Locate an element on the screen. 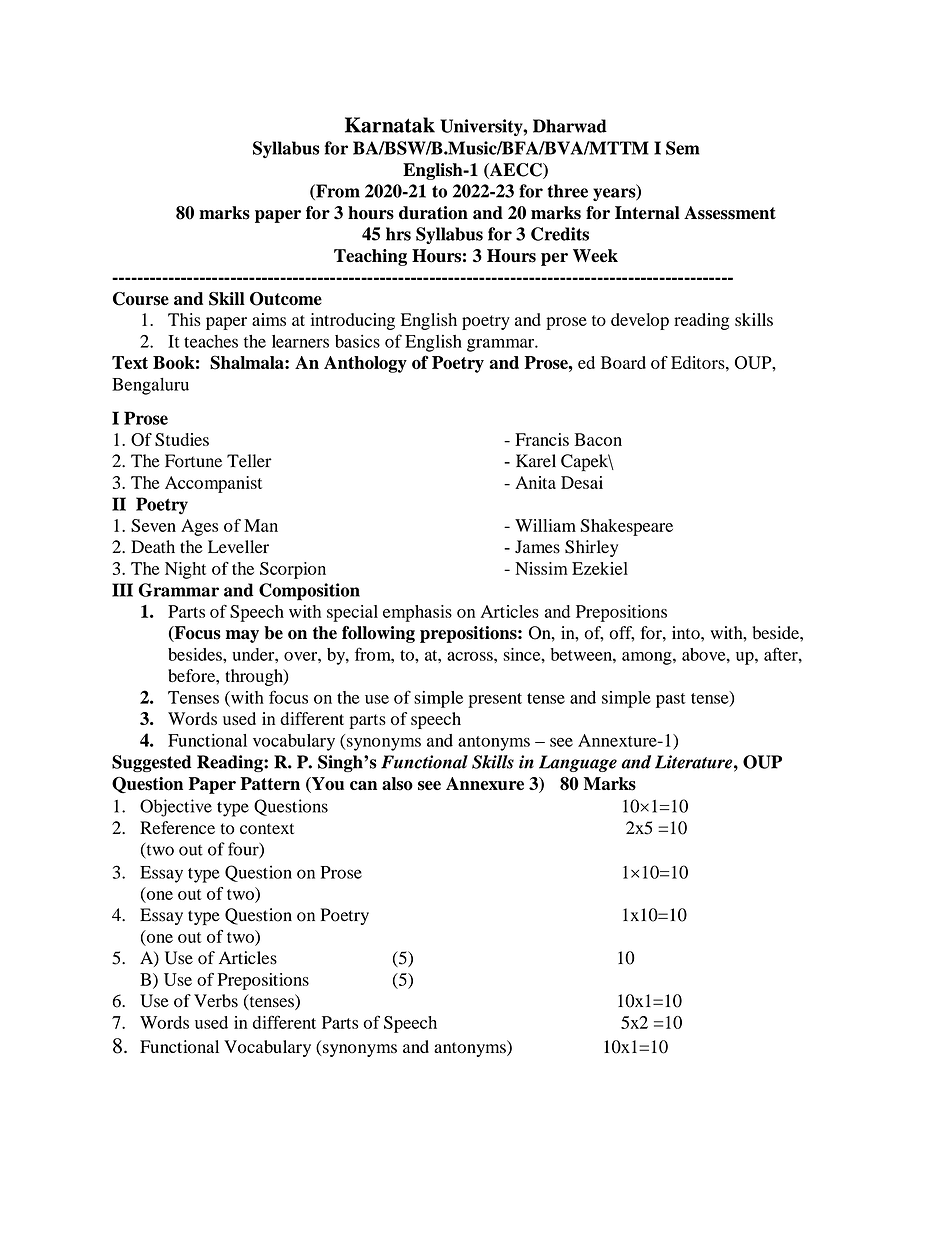 This screenshot has height=1233, width=952. Sem is located at coordinates (683, 148).
